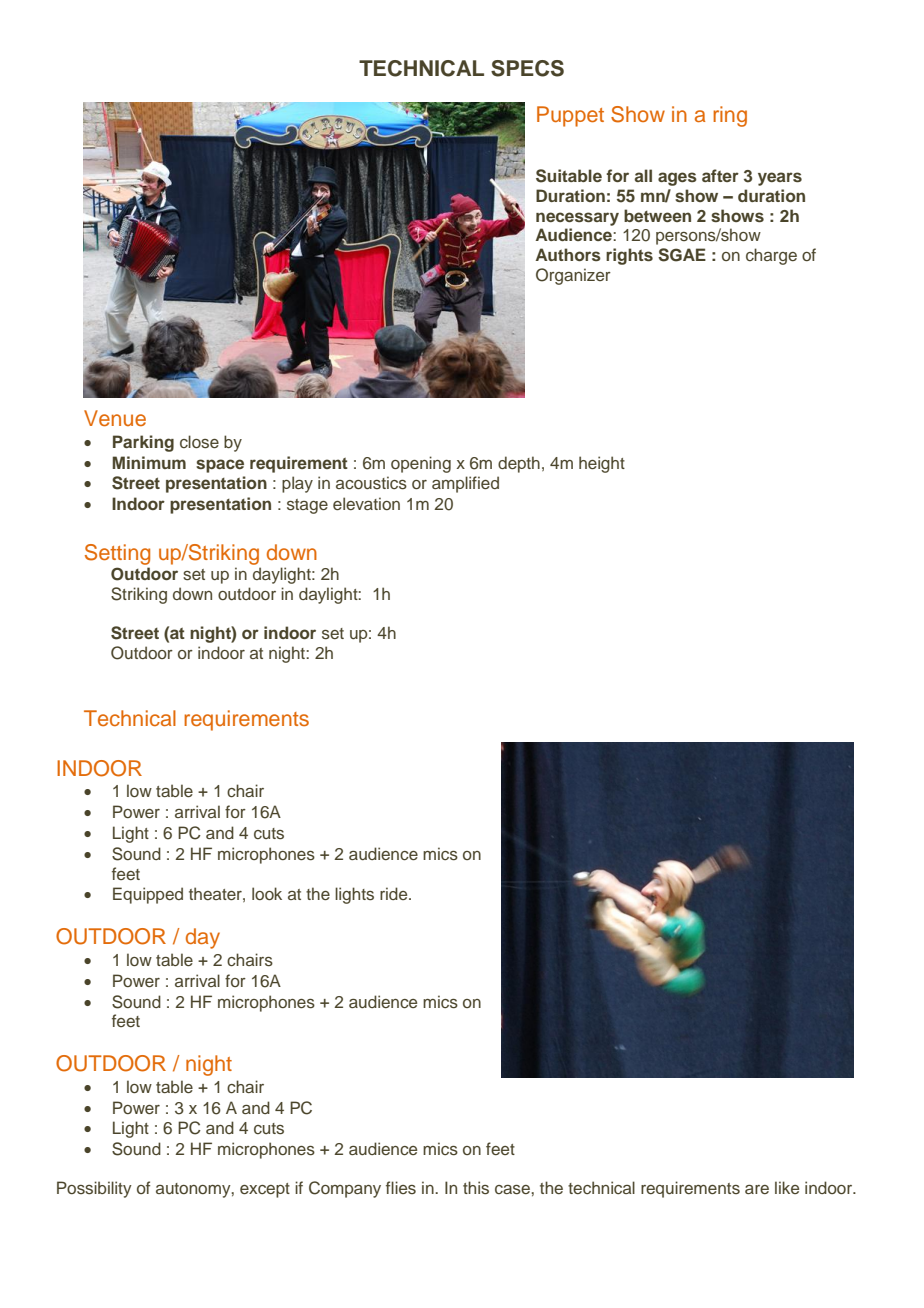 The height and width of the page is (1308, 924). Describe the element at coordinates (730, 116) in the page. I see `ring` at that location.
